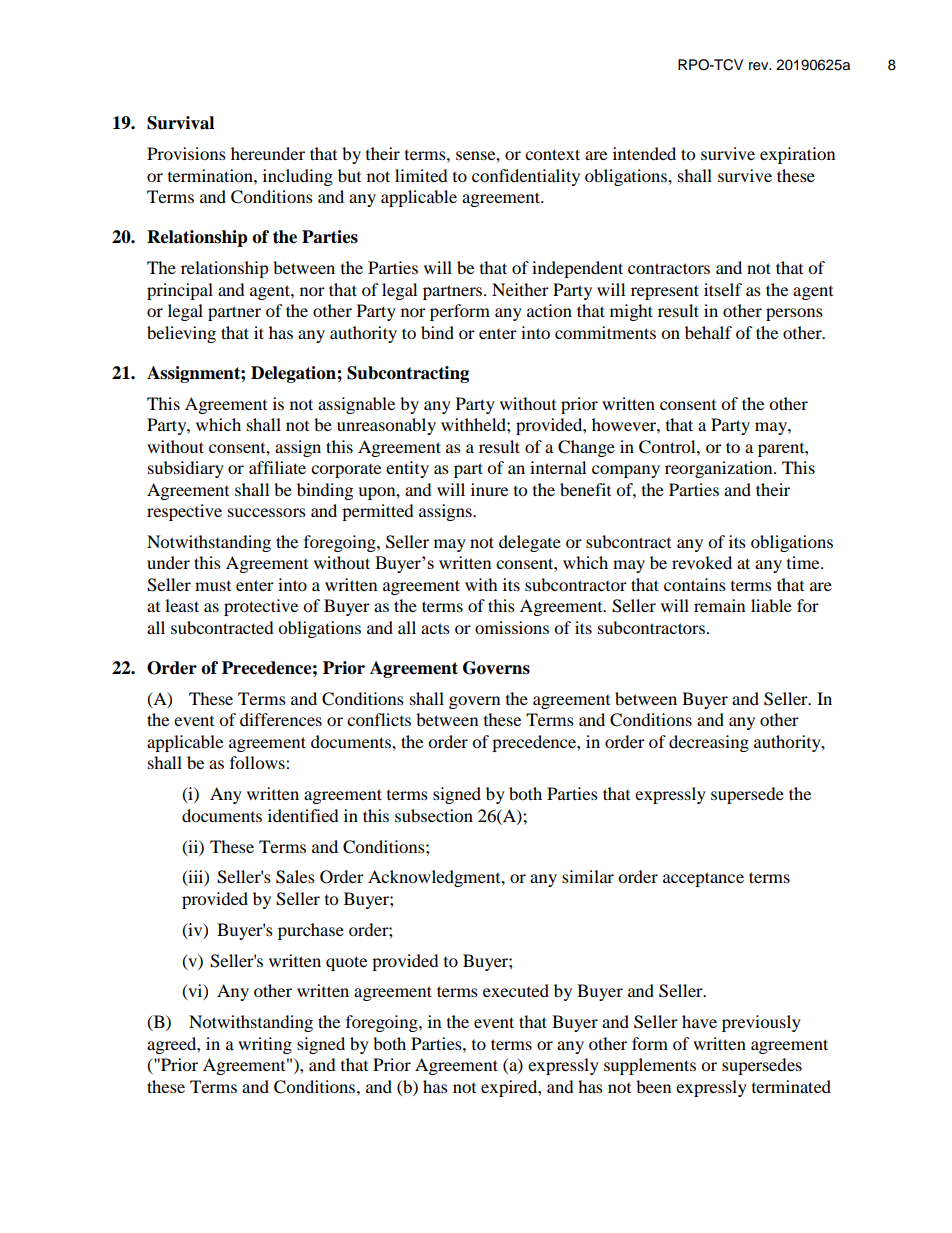 The width and height of the page is (952, 1233). Describe the element at coordinates (703, 879) in the page. I see `acceptance` at that location.
